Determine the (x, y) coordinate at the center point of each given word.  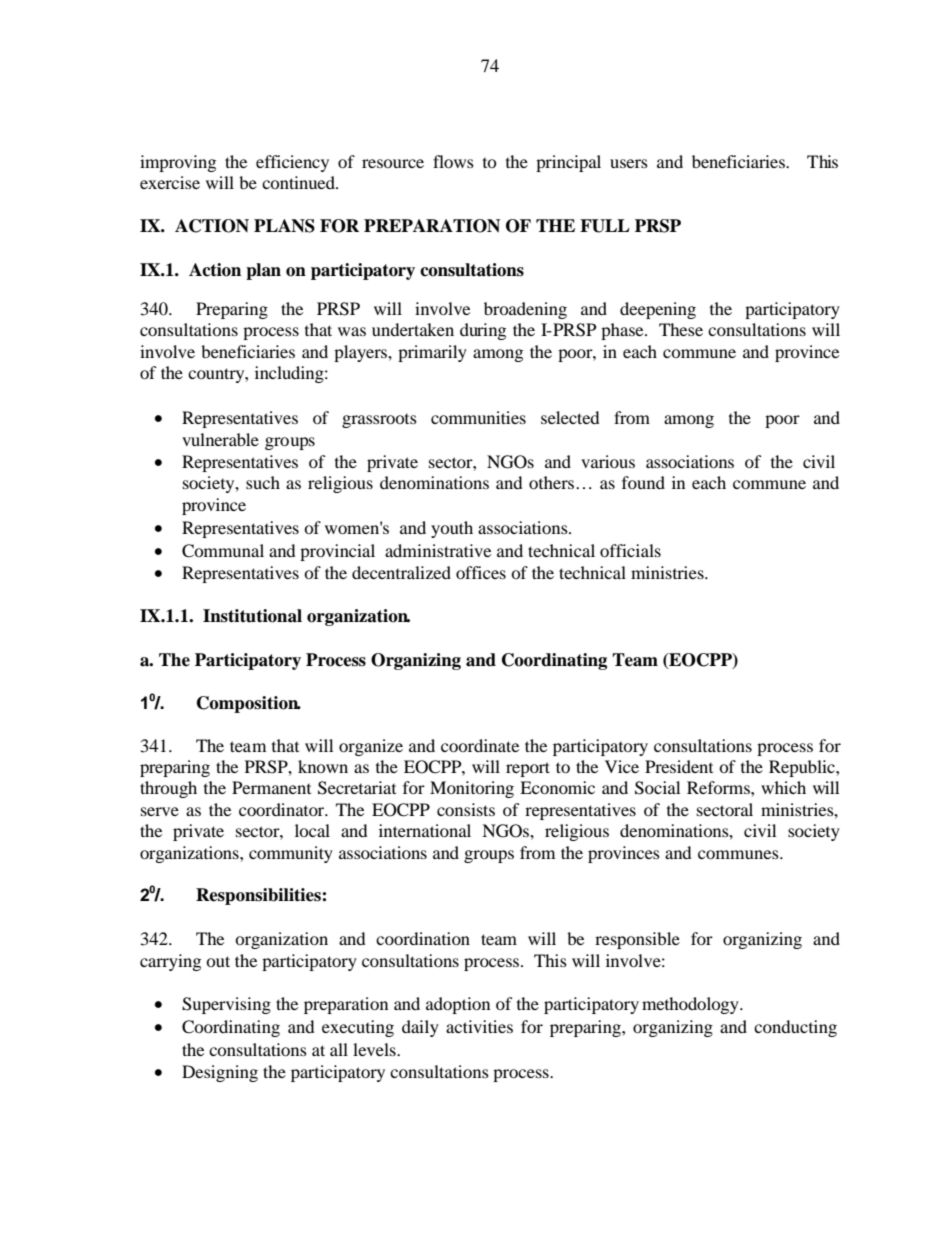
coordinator (283, 809)
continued (299, 182)
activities (479, 1026)
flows (453, 161)
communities (478, 417)
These (681, 329)
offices (481, 572)
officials (630, 550)
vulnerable (220, 439)
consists (466, 809)
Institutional (252, 616)
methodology (691, 1005)
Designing (220, 1073)
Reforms (719, 787)
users (629, 163)
